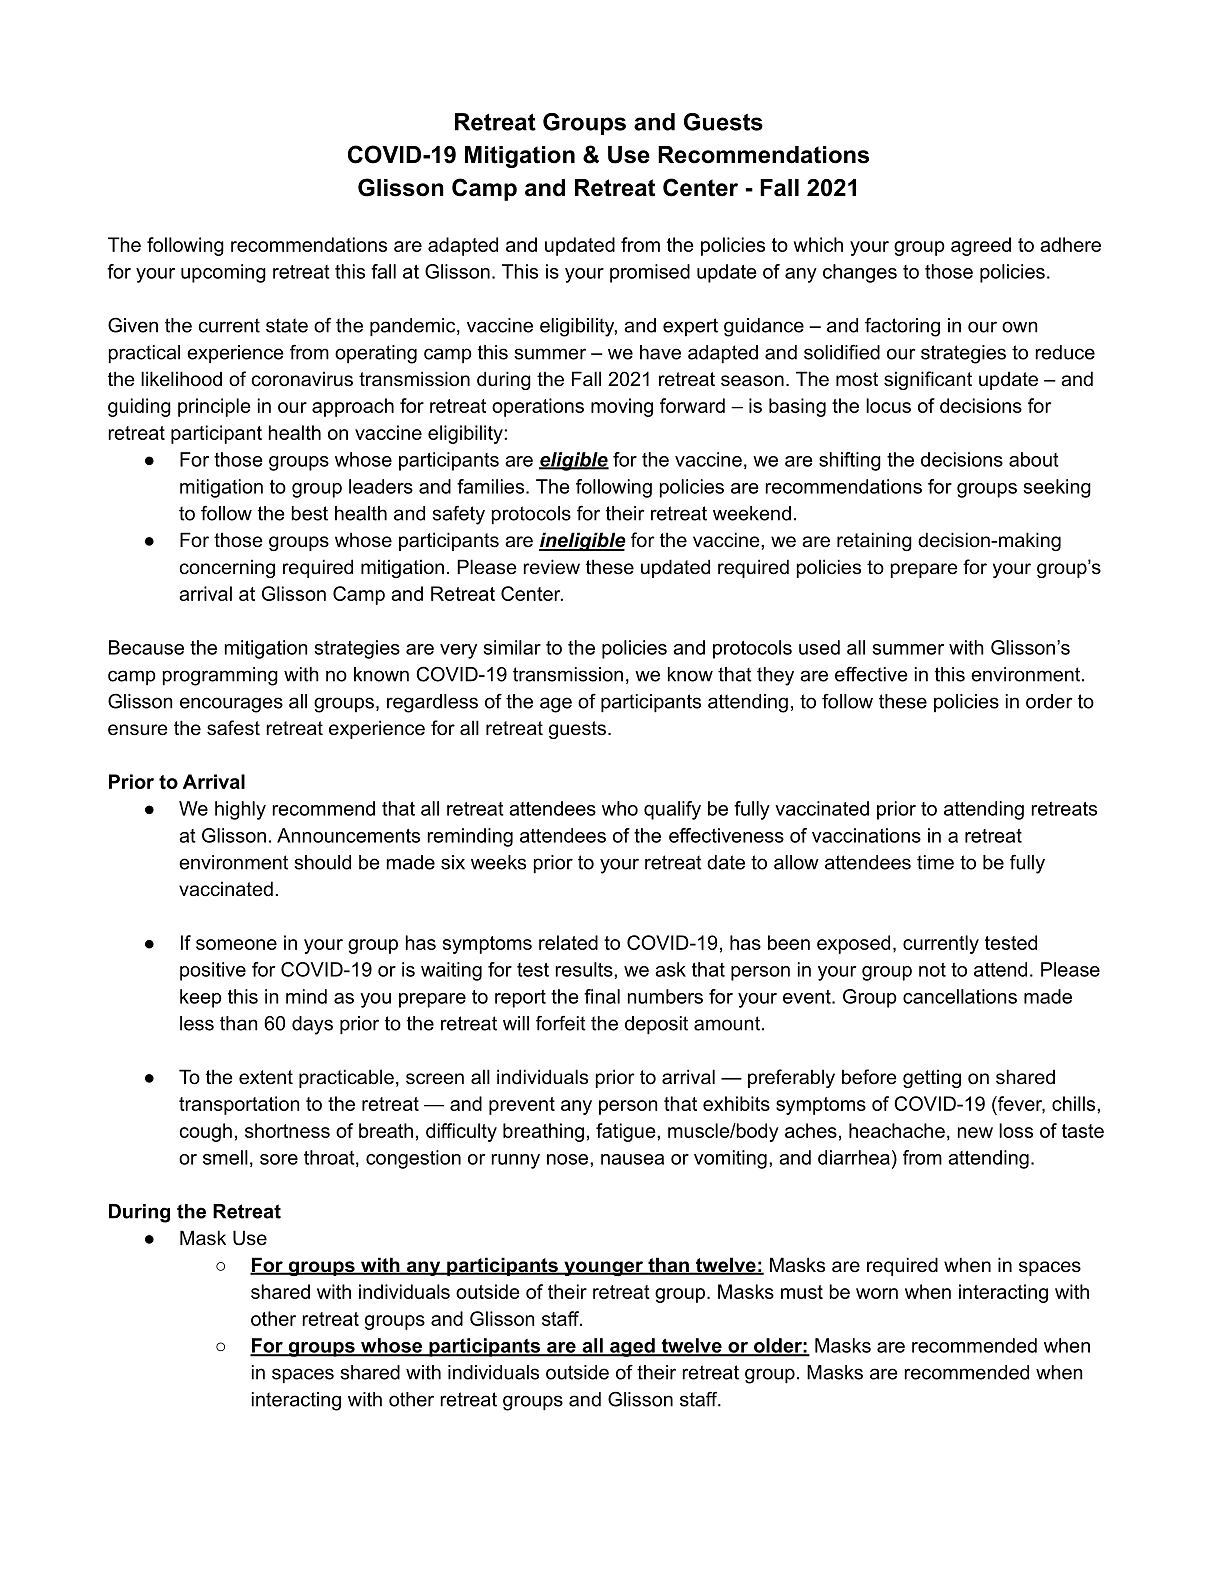 The width and height of the page is (1217, 1575). I want to click on sore, so click(279, 1159).
